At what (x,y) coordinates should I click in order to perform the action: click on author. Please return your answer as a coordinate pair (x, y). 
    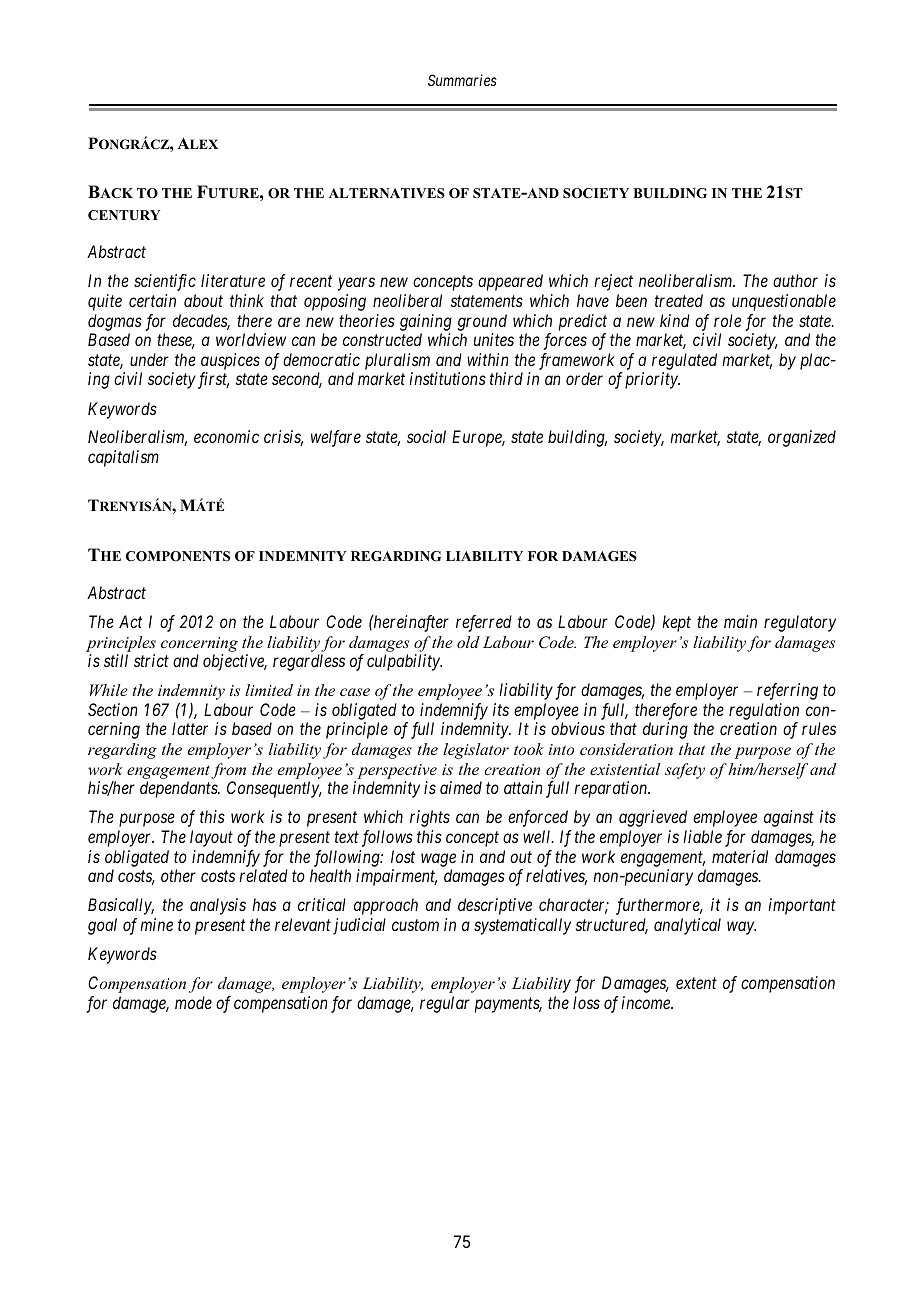
    Looking at the image, I should click on (795, 280).
